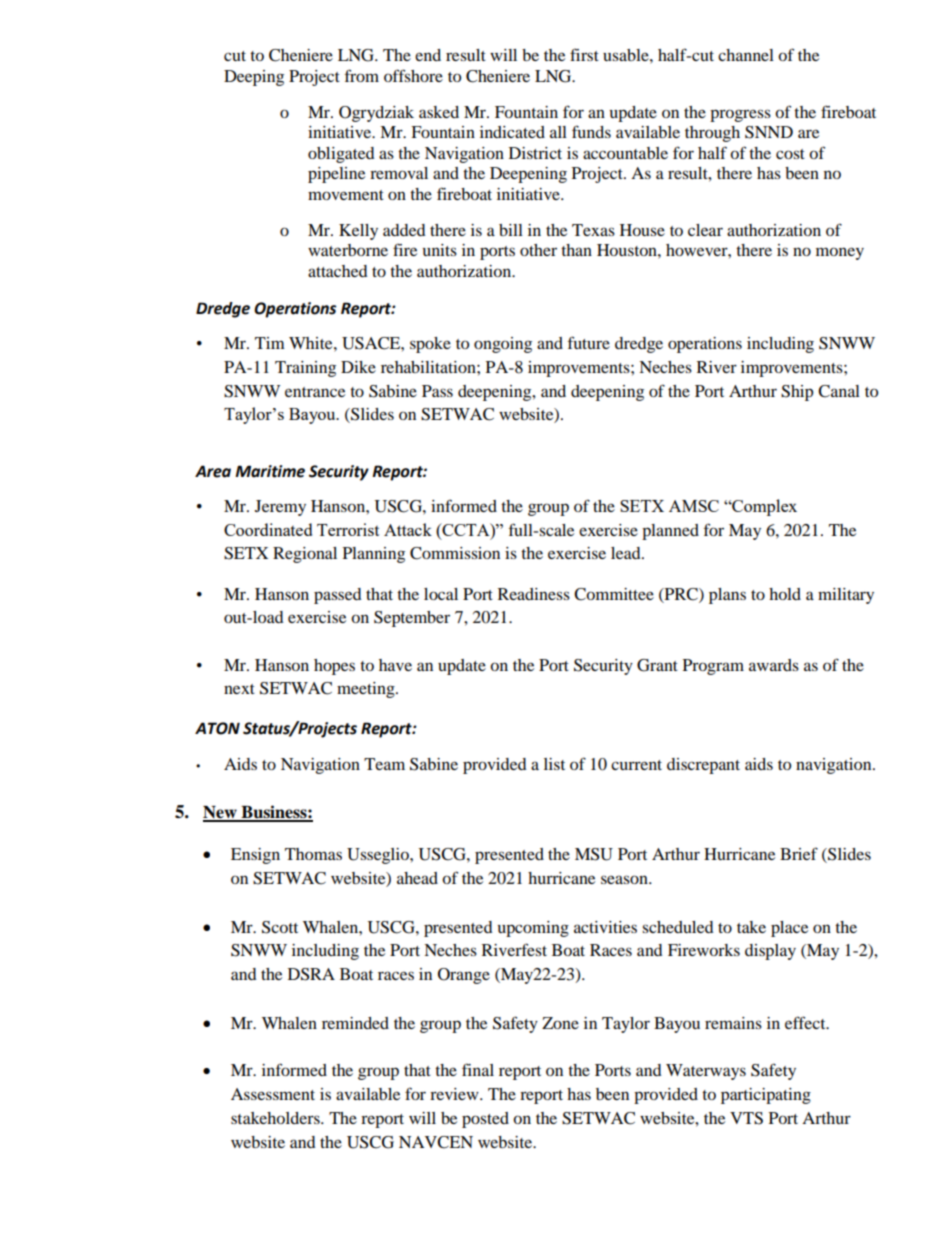  I want to click on Assessment, so click(273, 1094).
